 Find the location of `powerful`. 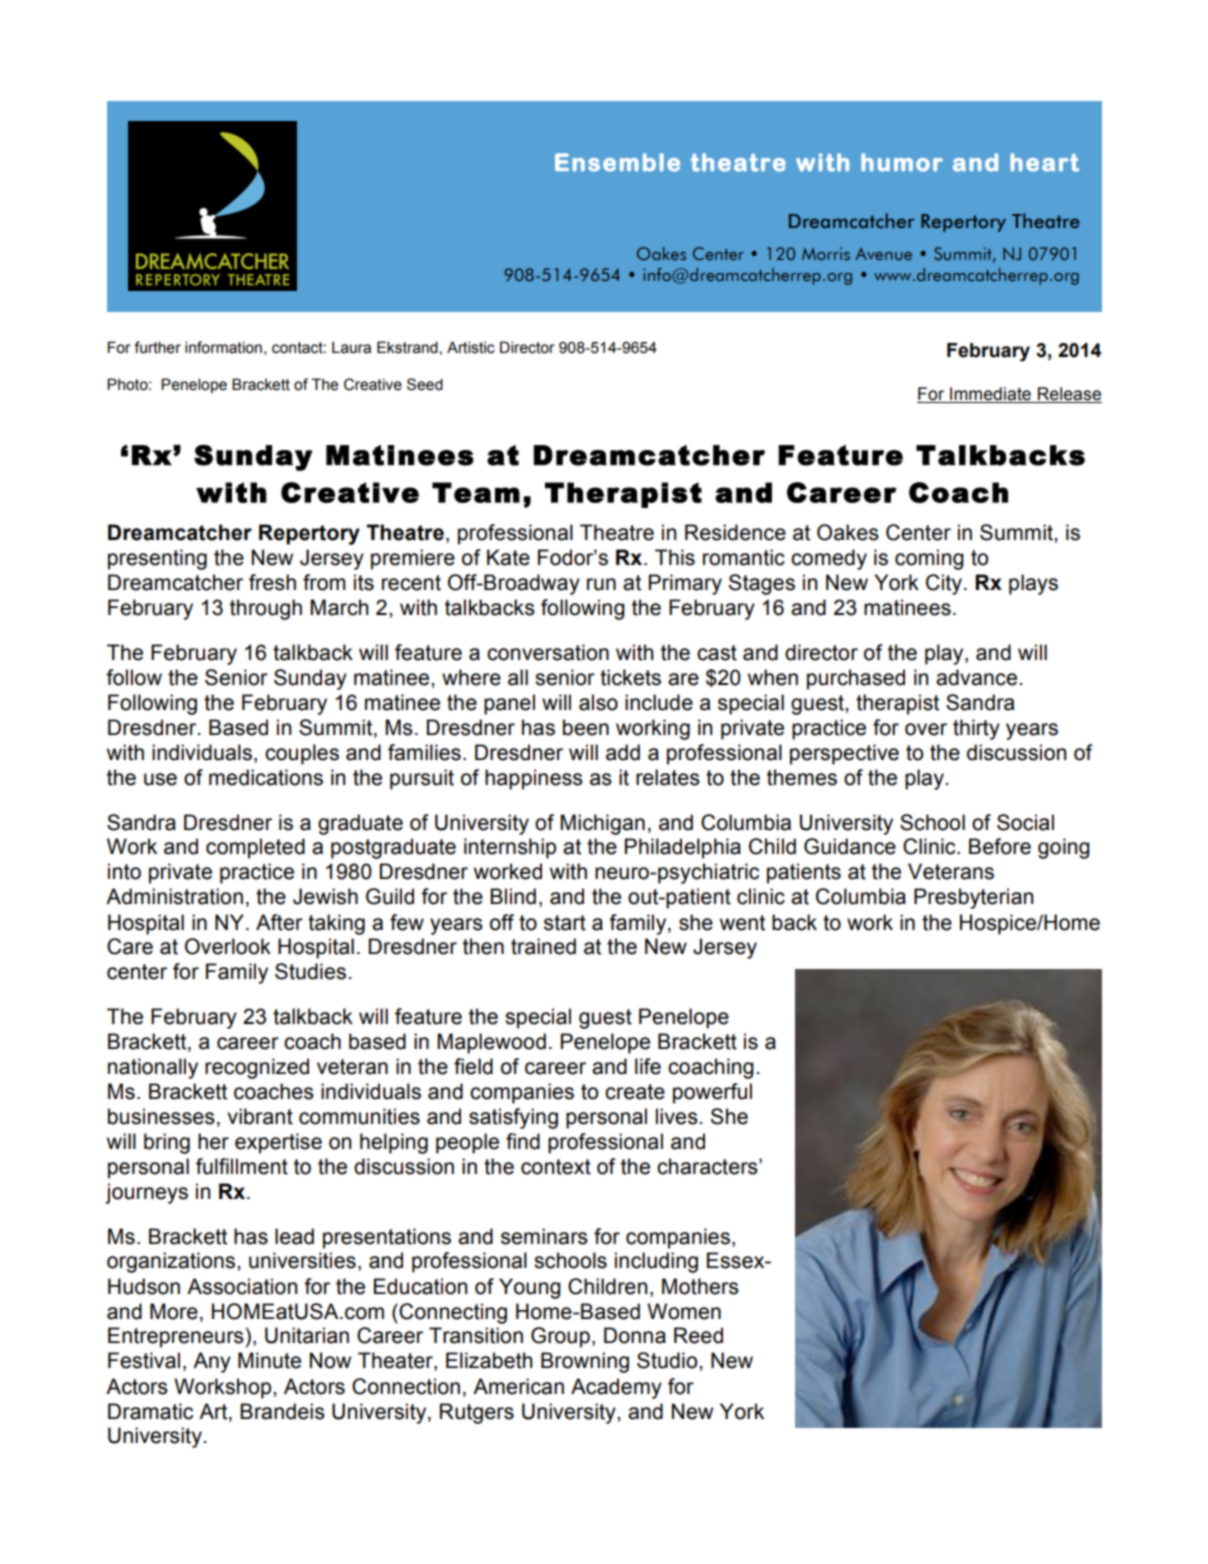

powerful is located at coordinates (712, 1093).
